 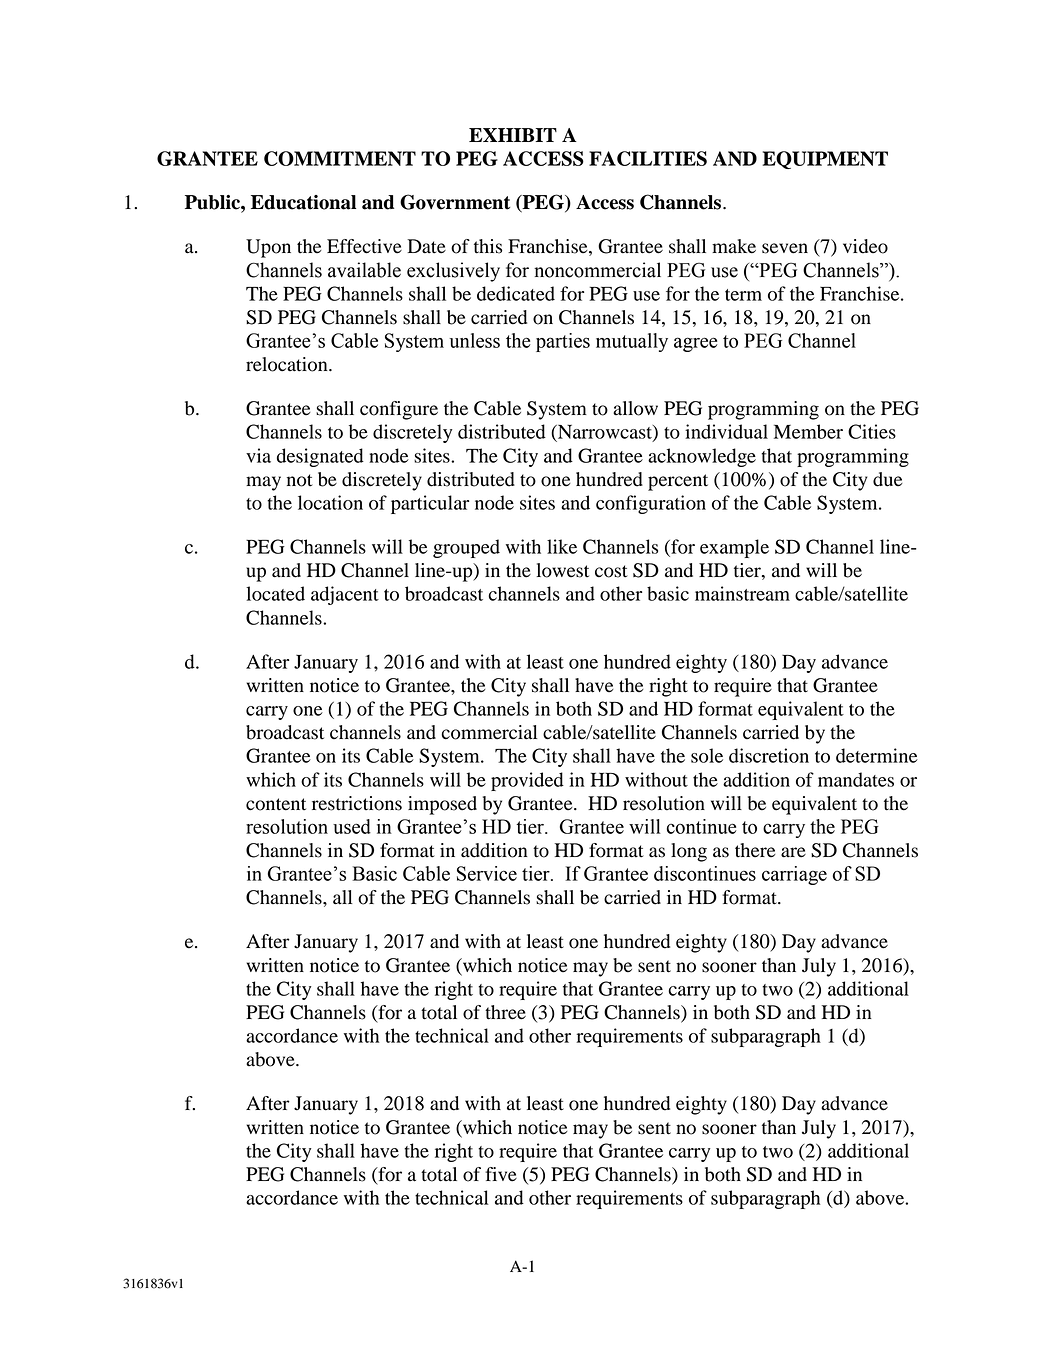 What do you see at coordinates (794, 875) in the image?
I see `carriage` at bounding box center [794, 875].
